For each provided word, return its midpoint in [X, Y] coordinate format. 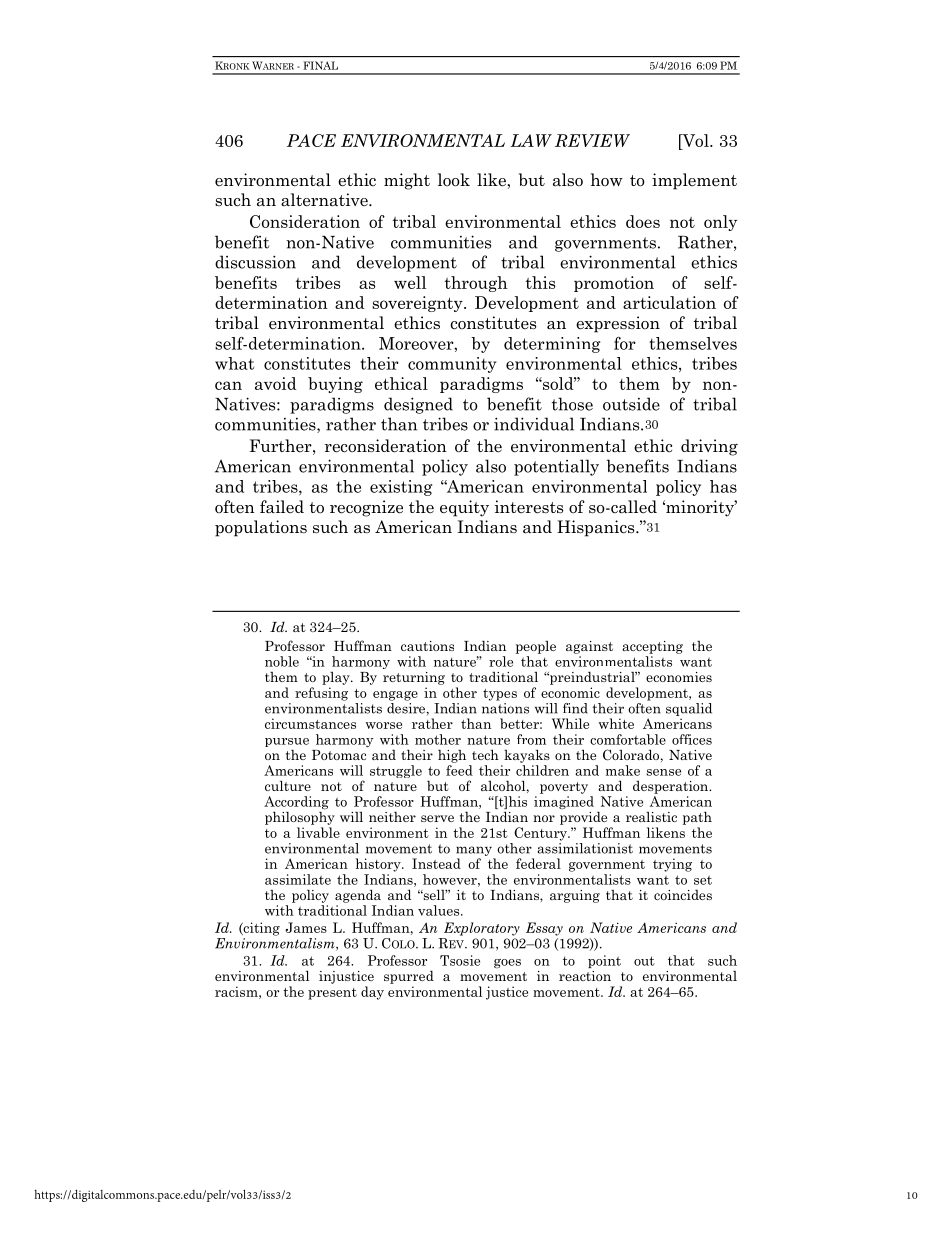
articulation [669, 302]
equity [464, 508]
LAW [531, 140]
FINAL [321, 65]
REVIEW [592, 140]
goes [507, 963]
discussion [255, 262]
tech [485, 754]
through [476, 284]
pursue [287, 742]
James [306, 927]
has [723, 486]
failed [282, 507]
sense [663, 772]
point [604, 961]
